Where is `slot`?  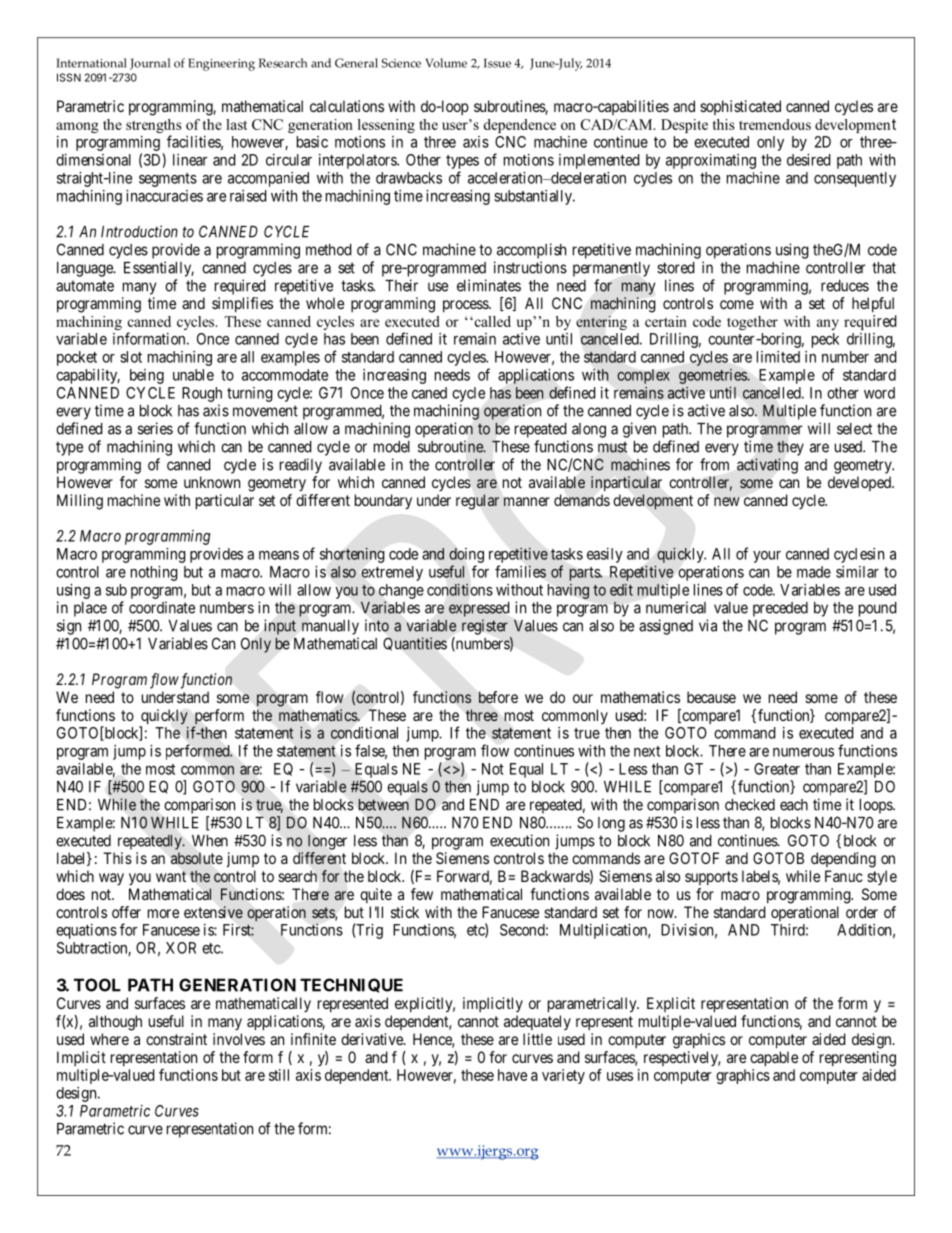
slot is located at coordinates (131, 357).
